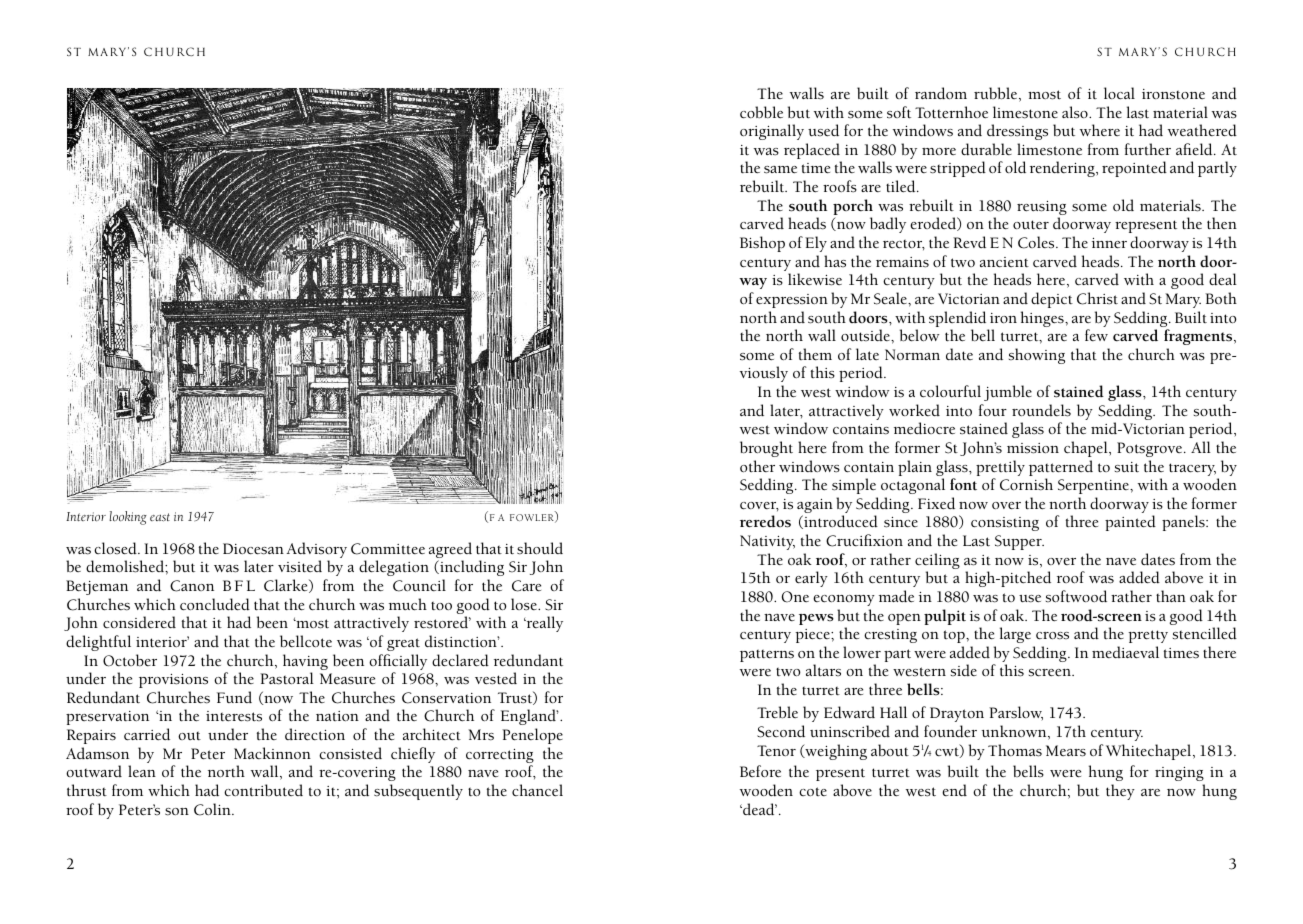  I want to click on cobble, so click(761, 112).
